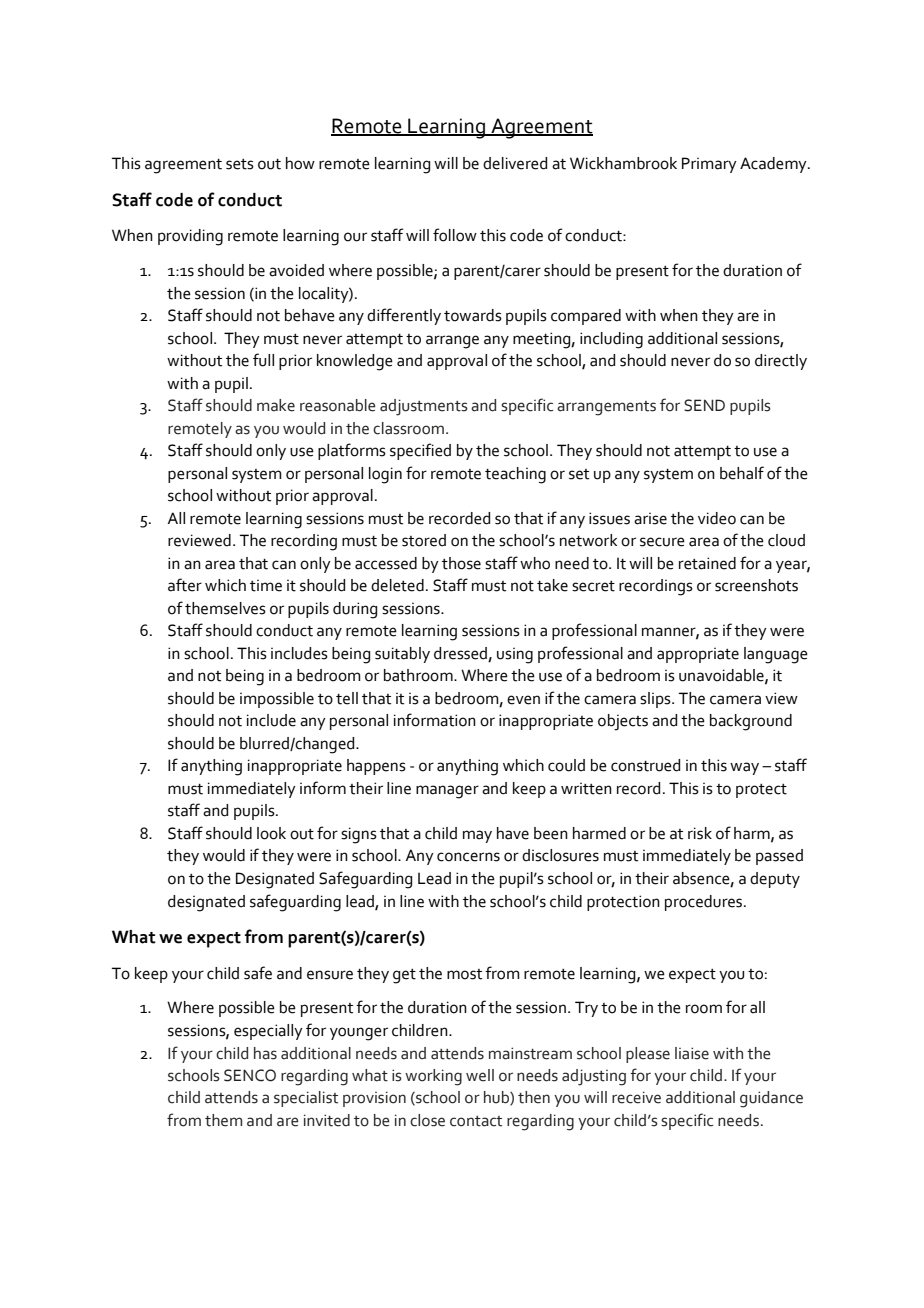 The width and height of the screenshot is (924, 1308). Describe the element at coordinates (240, 164) in the screenshot. I see `sets` at that location.
